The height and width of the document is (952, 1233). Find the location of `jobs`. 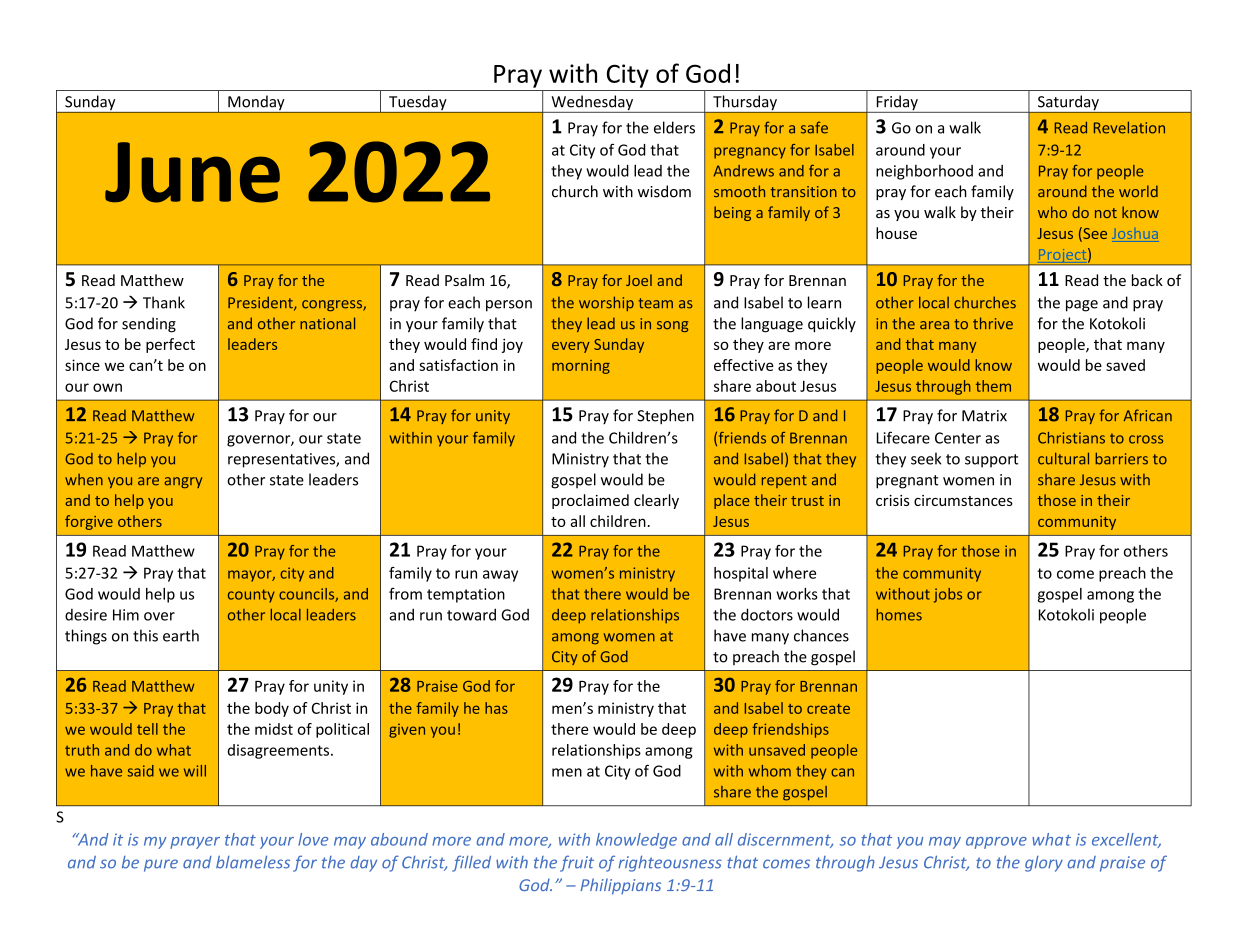

jobs is located at coordinates (948, 595).
